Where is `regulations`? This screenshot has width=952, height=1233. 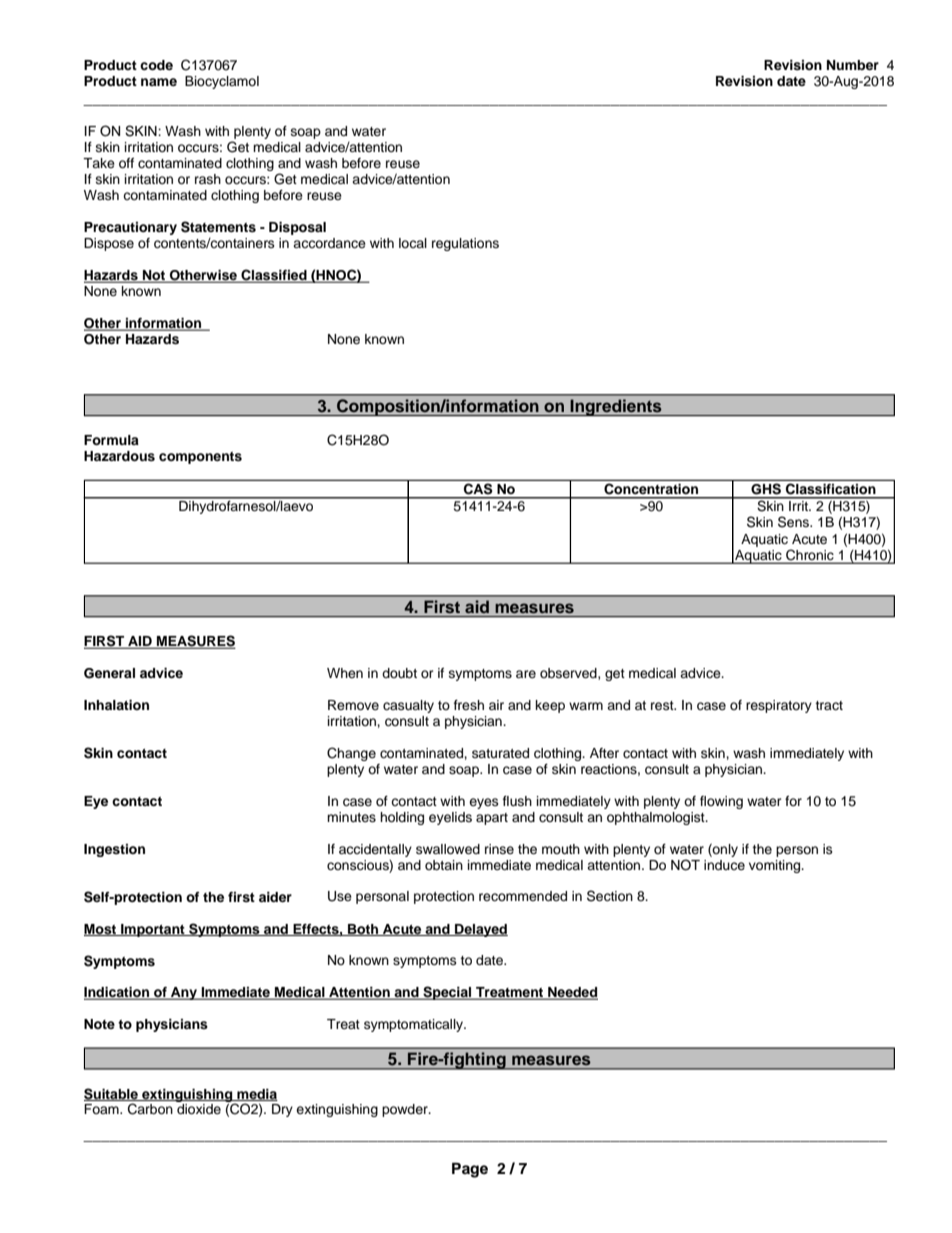 regulations is located at coordinates (465, 244).
